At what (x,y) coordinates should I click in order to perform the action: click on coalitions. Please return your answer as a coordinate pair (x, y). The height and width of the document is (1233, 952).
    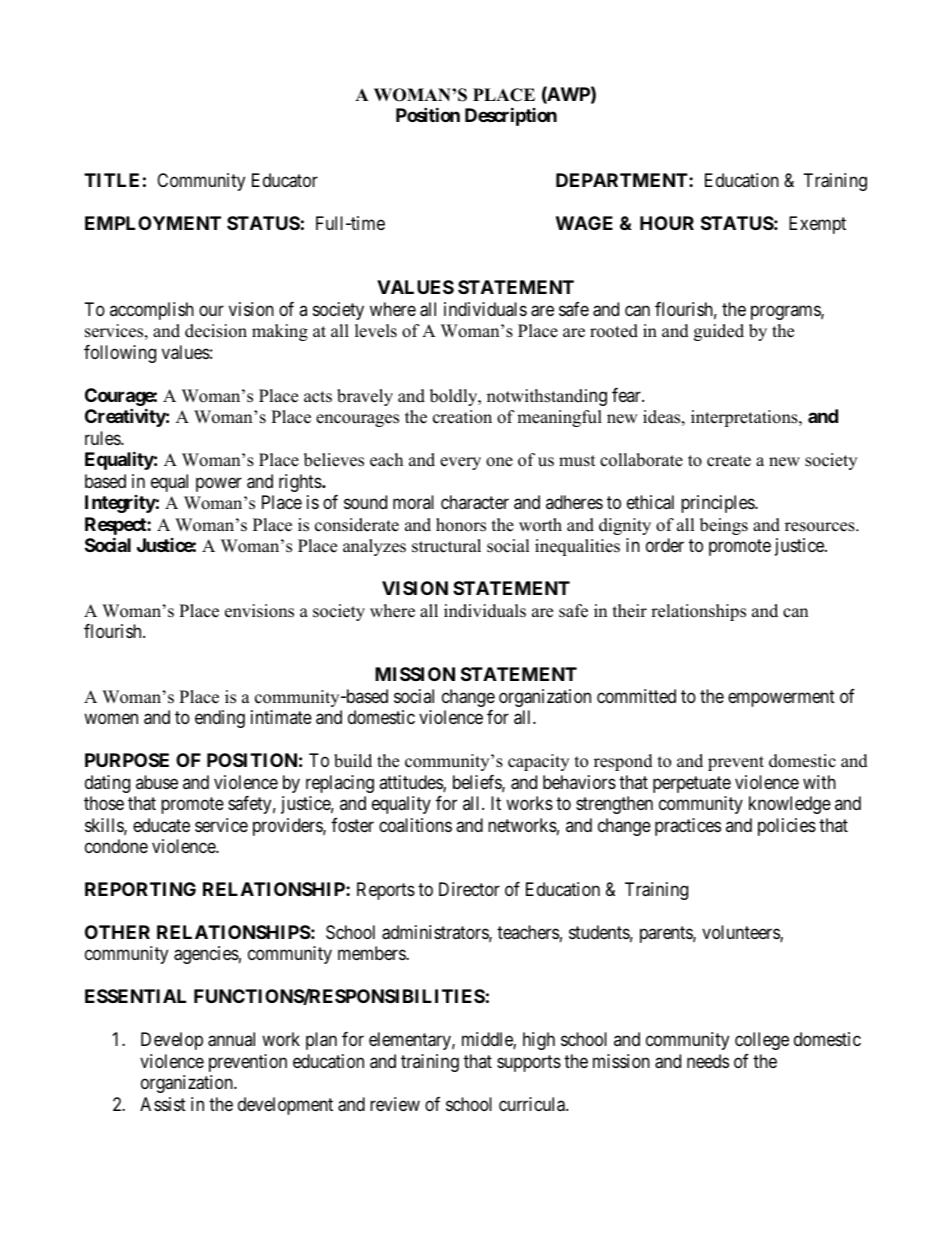
    Looking at the image, I should click on (415, 825).
